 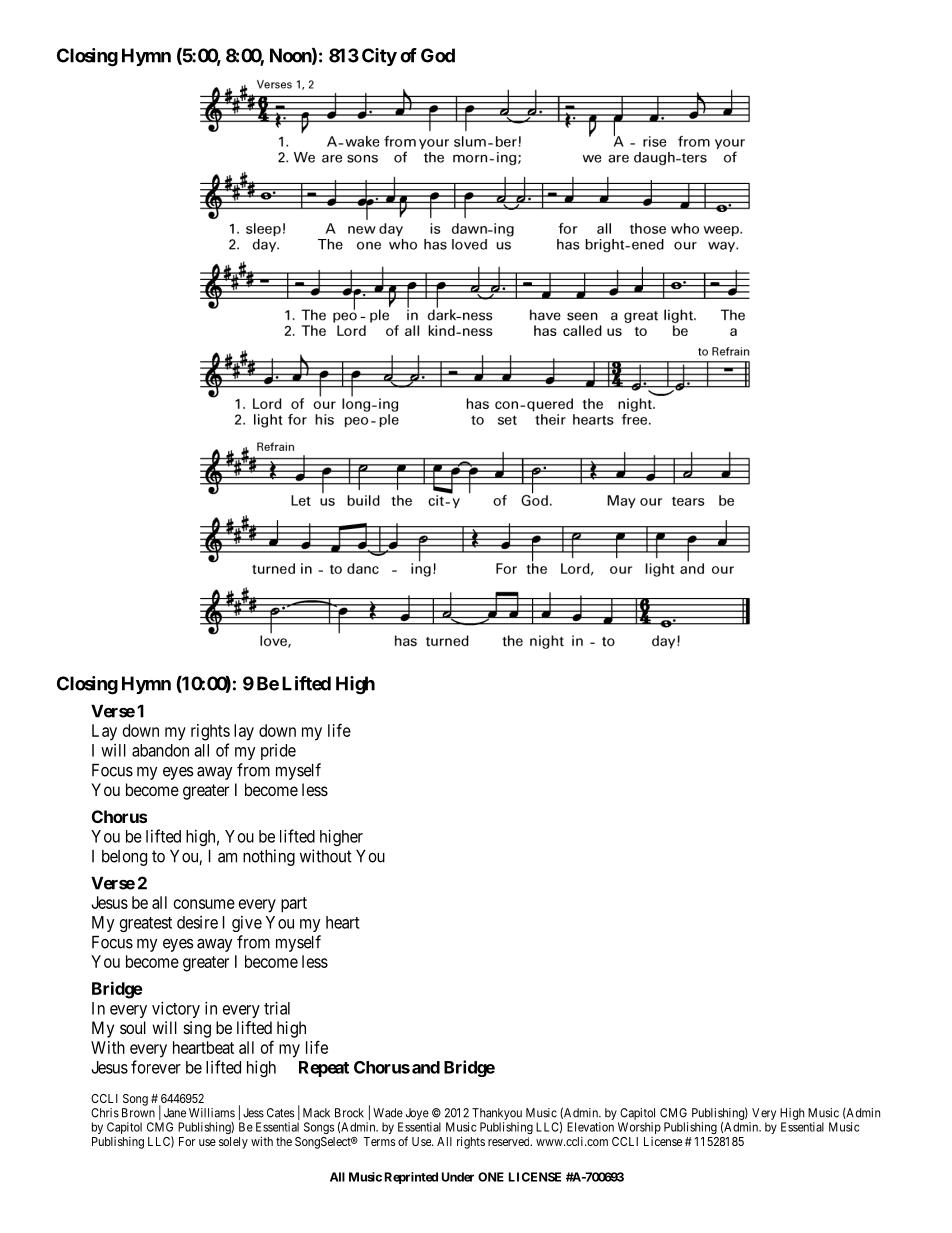 I want to click on nothing, so click(x=269, y=857).
